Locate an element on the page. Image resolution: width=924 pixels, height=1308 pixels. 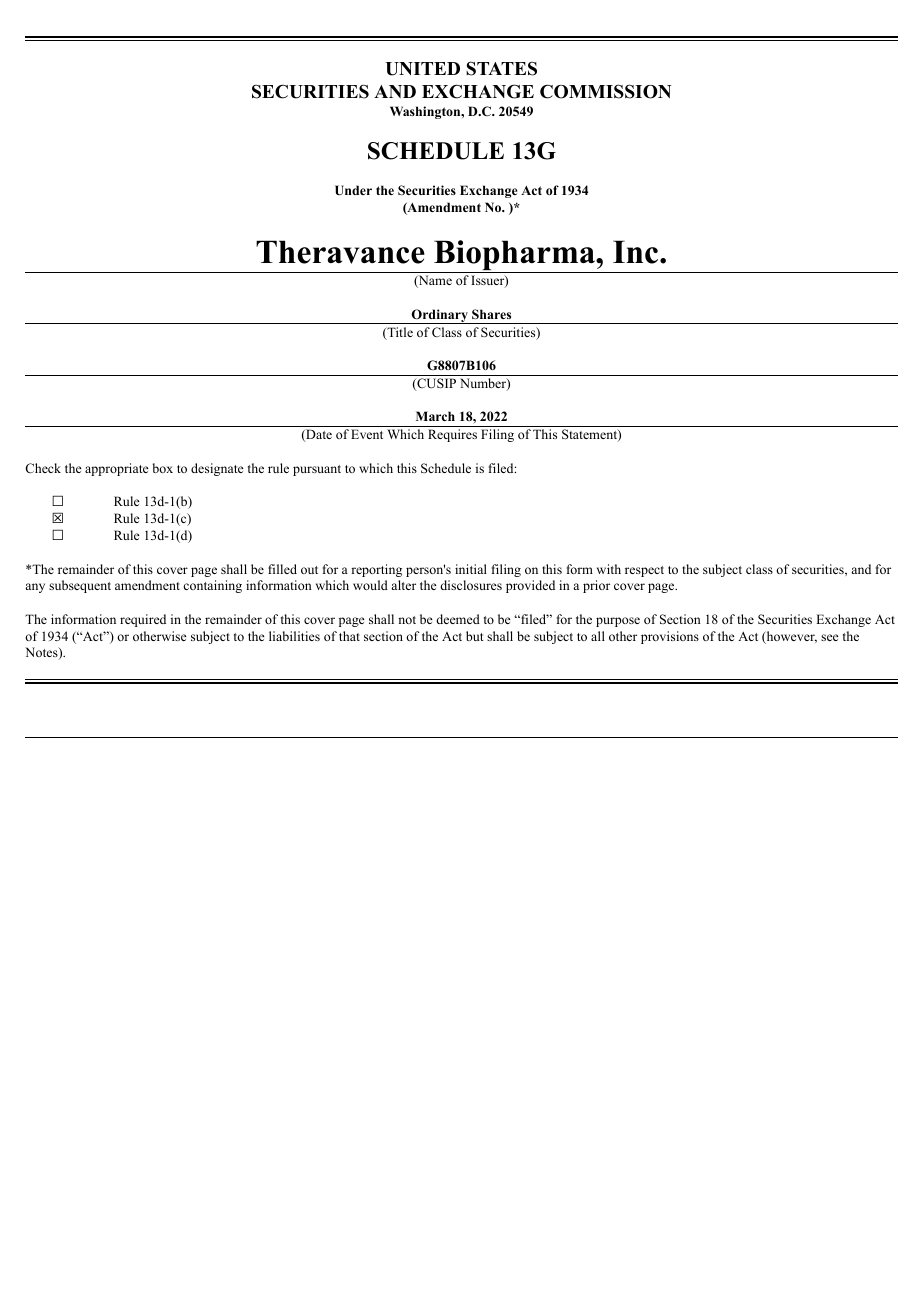
required is located at coordinates (143, 620).
